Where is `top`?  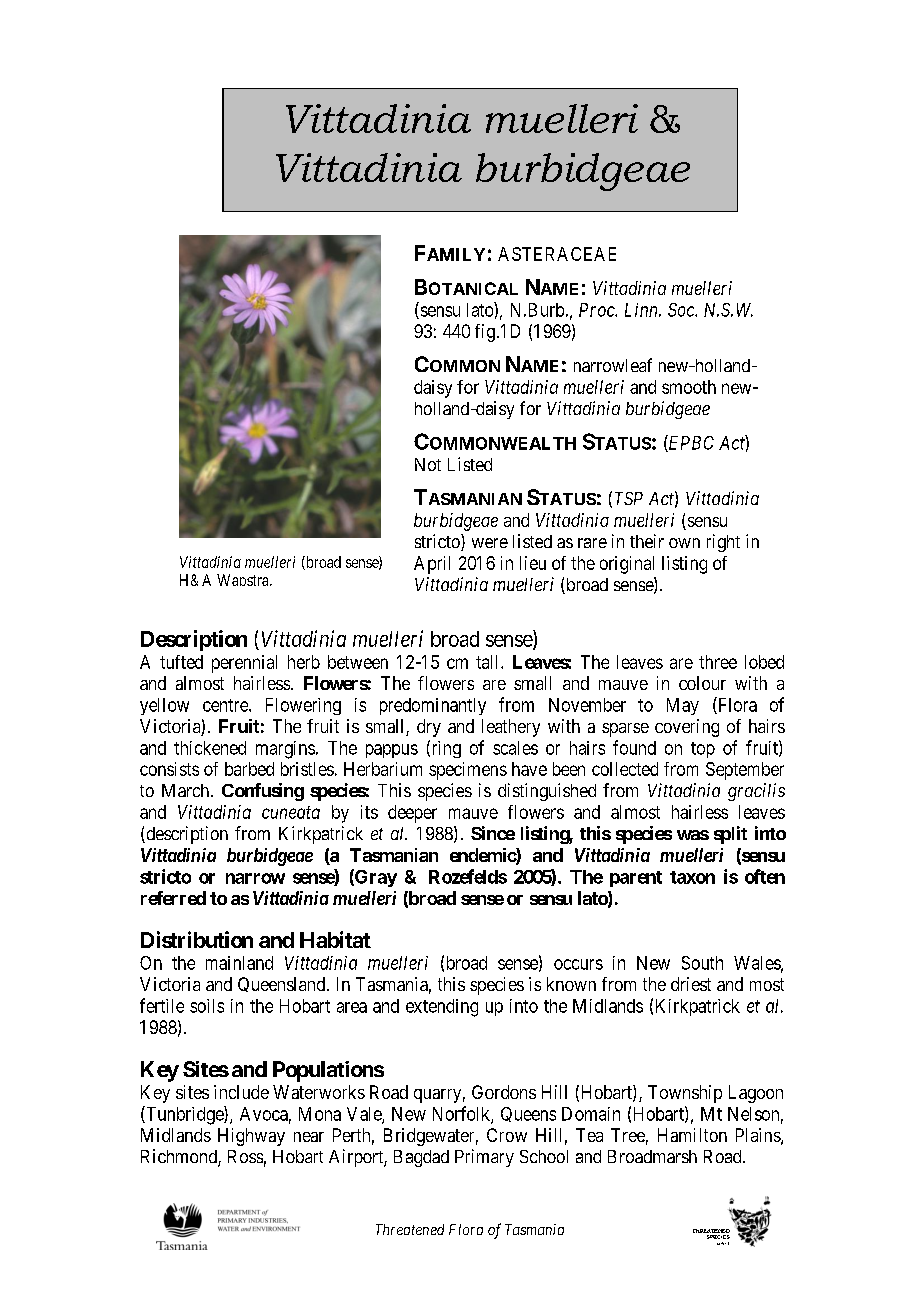 top is located at coordinates (703, 750).
